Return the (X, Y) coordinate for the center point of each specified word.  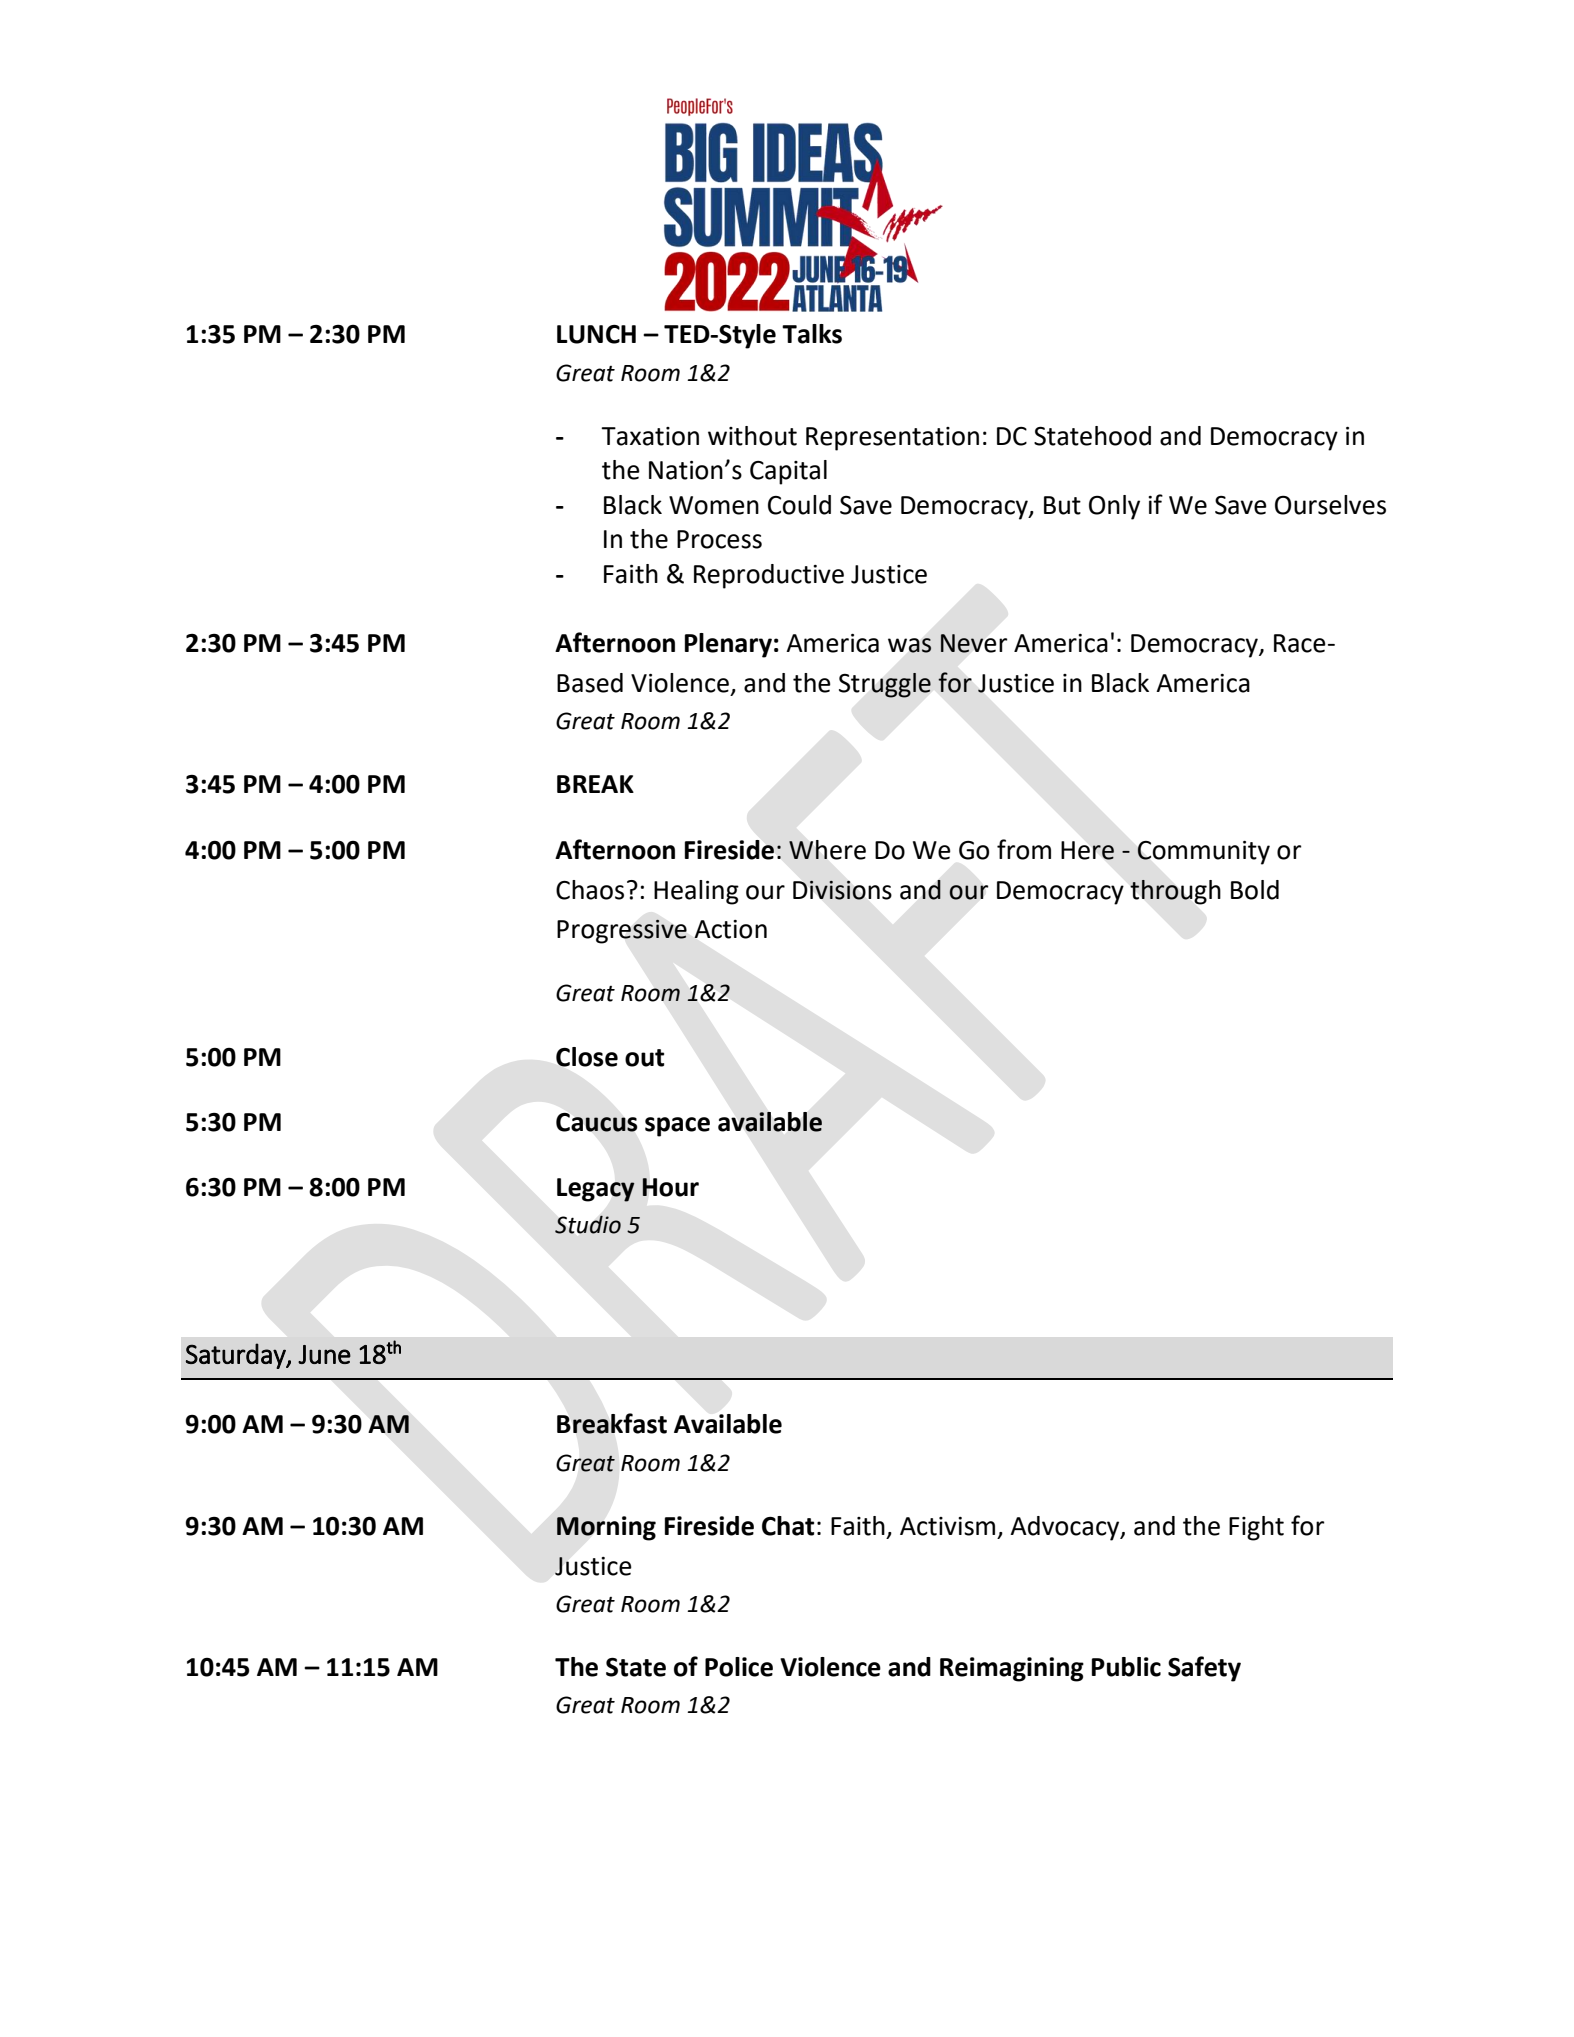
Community (1203, 853)
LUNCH (596, 334)
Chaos (590, 890)
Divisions (842, 890)
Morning (606, 1528)
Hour (670, 1187)
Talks (812, 334)
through (1175, 892)
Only (1114, 507)
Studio (588, 1225)
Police (739, 1667)
